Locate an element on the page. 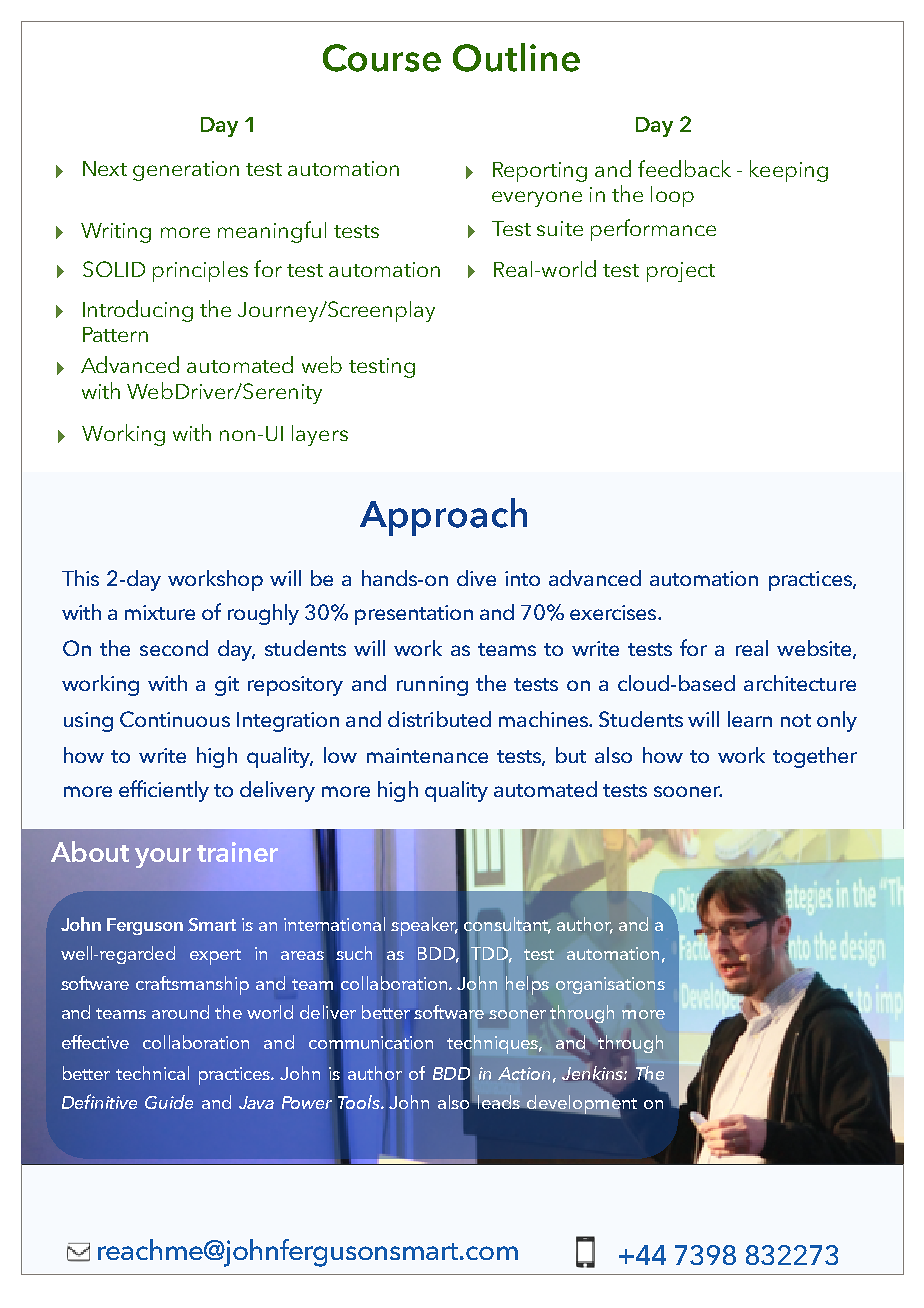 This image has height=1308, width=924. generation is located at coordinates (186, 171).
